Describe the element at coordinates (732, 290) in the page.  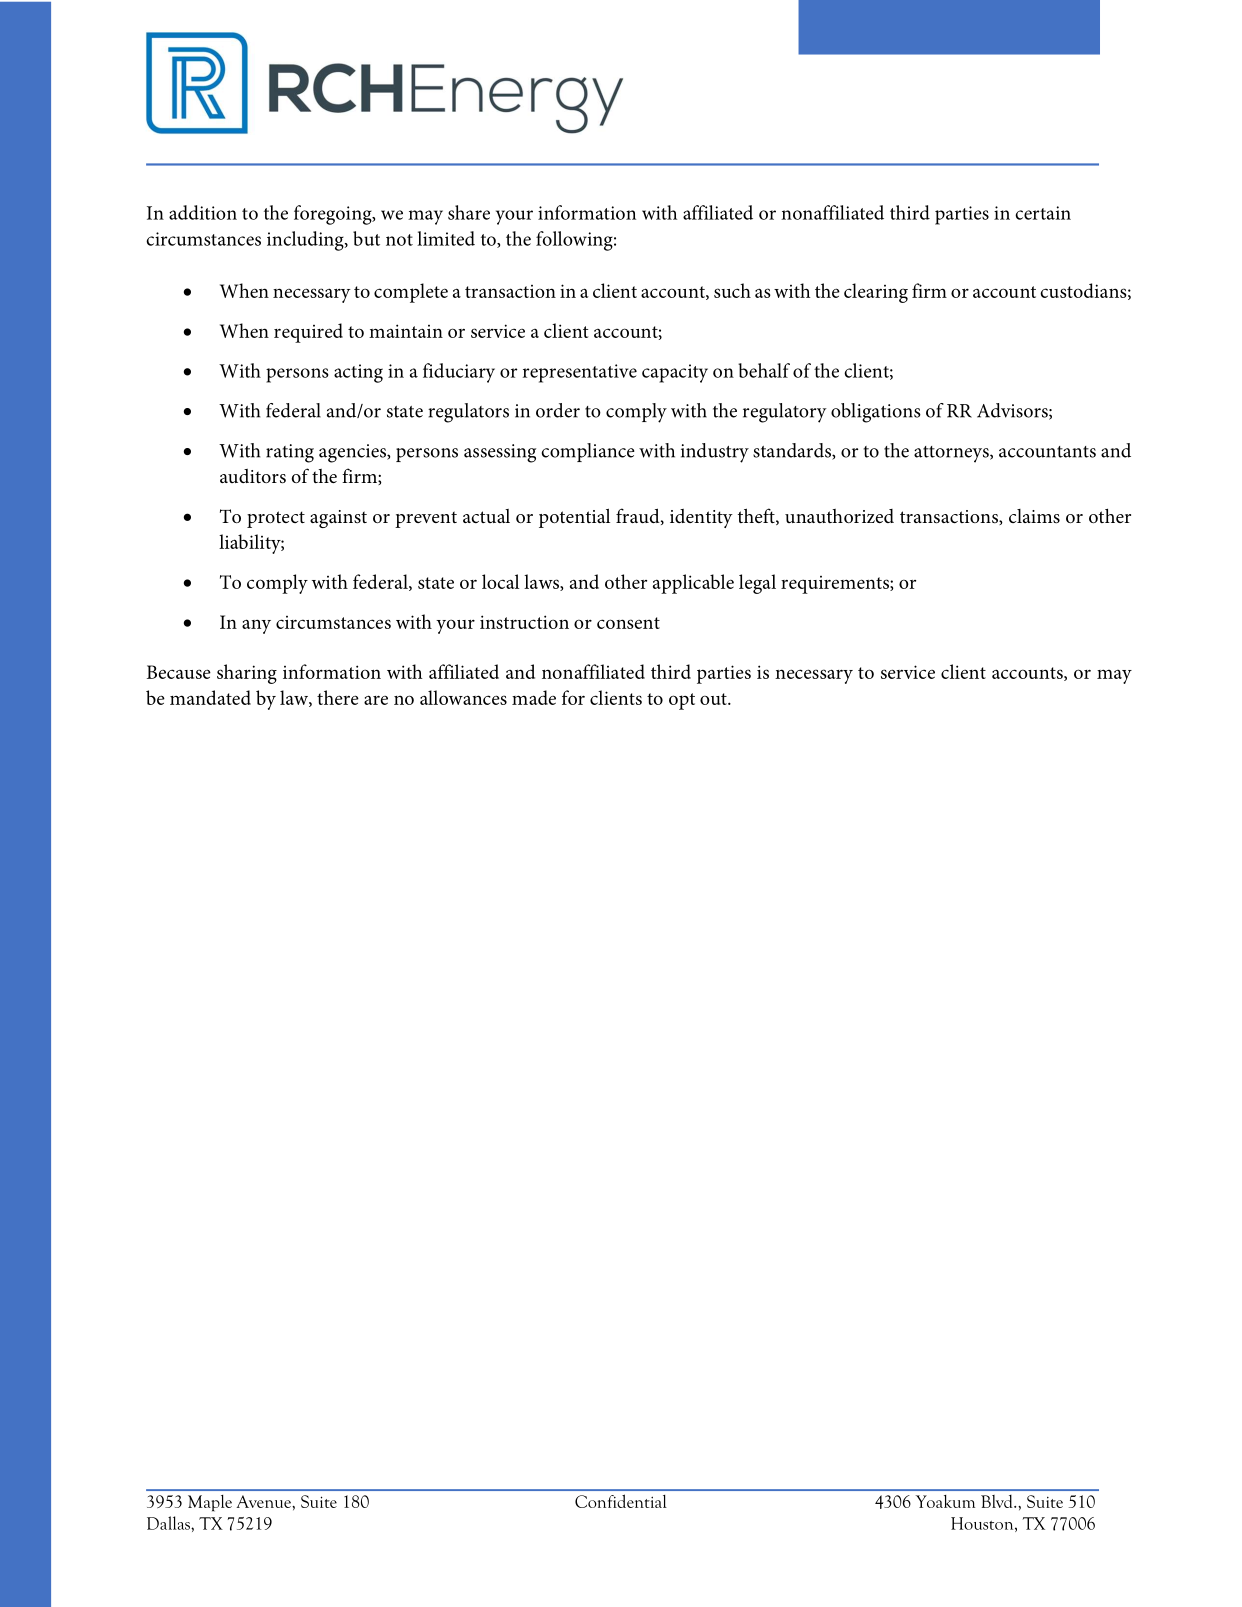
I see `such` at that location.
